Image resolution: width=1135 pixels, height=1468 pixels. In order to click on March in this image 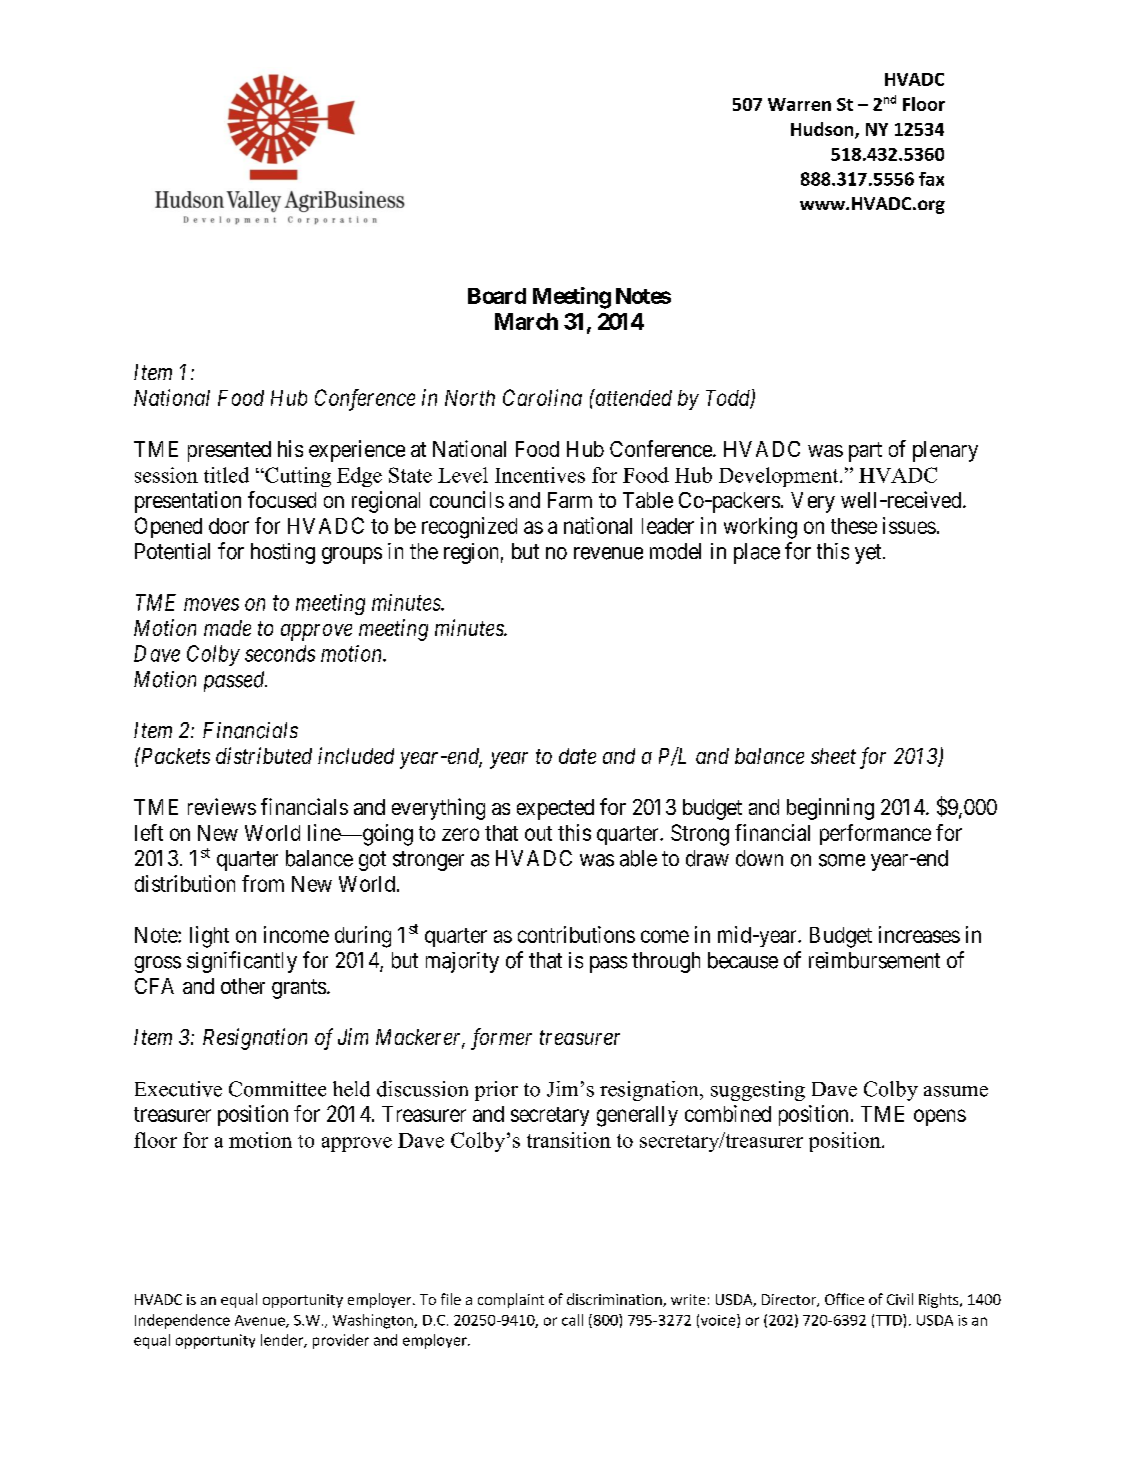, I will do `click(526, 321)`.
